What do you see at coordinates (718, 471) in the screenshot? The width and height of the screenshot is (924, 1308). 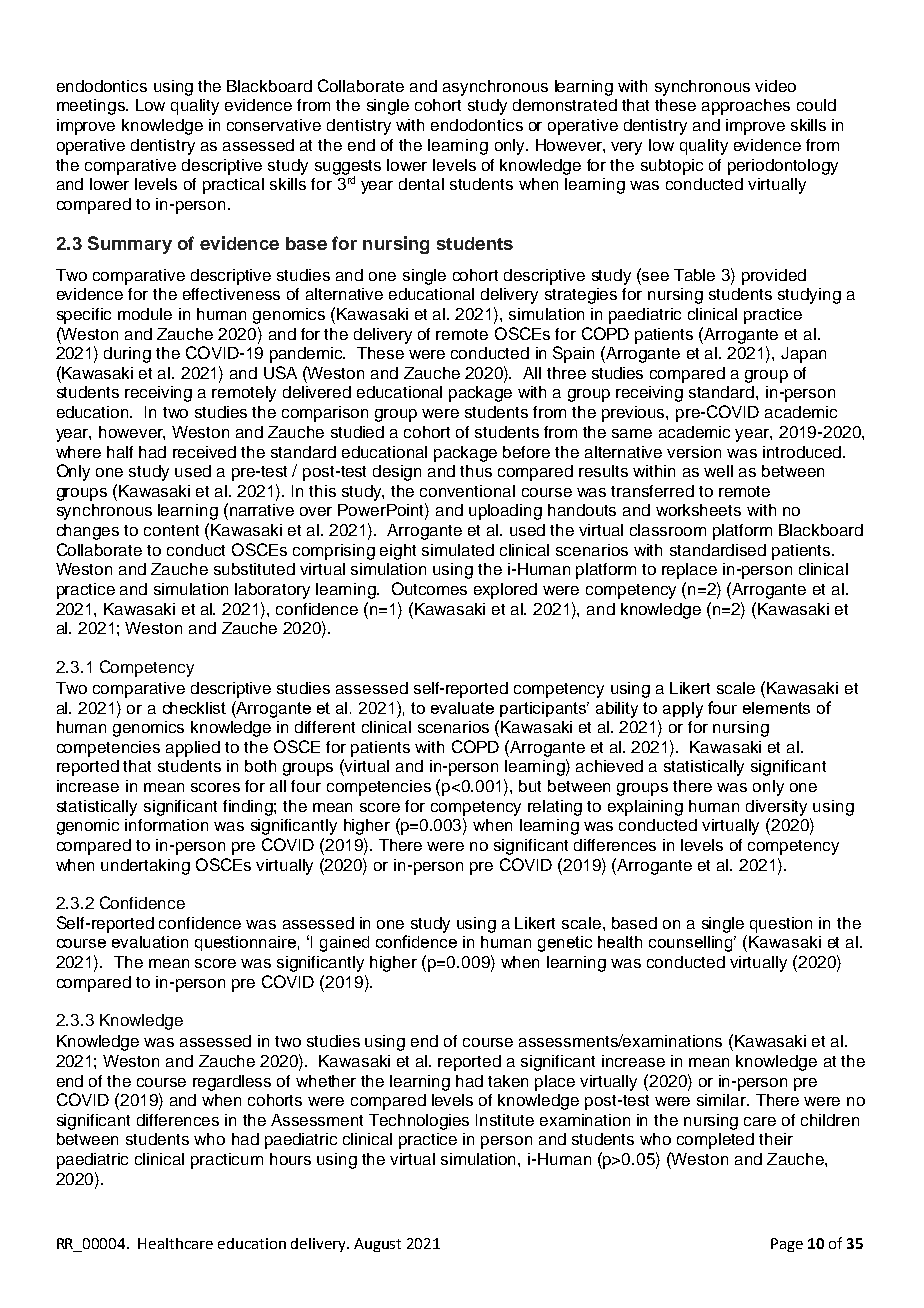 I see `well` at bounding box center [718, 471].
